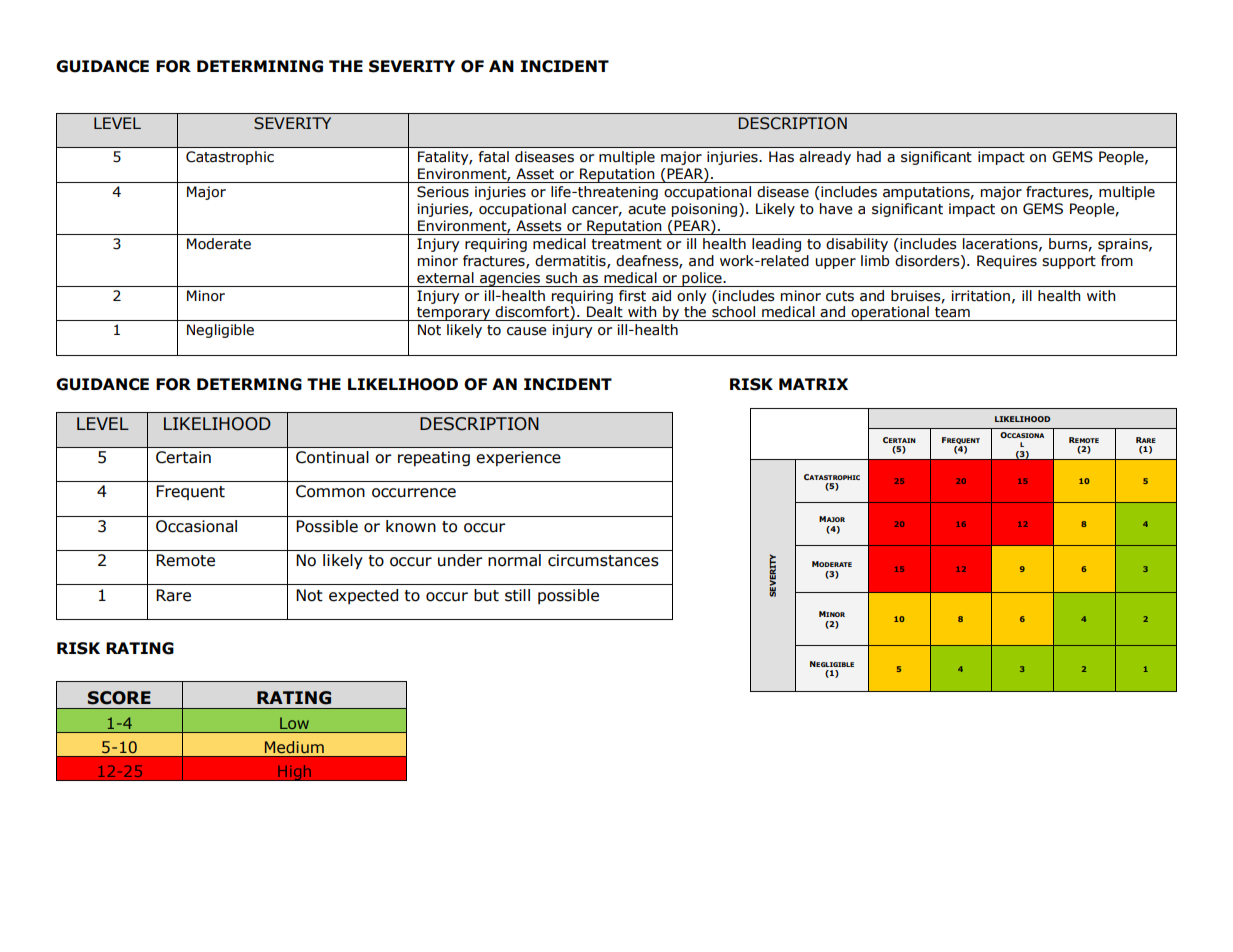 The width and height of the page is (1233, 952). Describe the element at coordinates (632, 296) in the page. I see `first` at that location.
